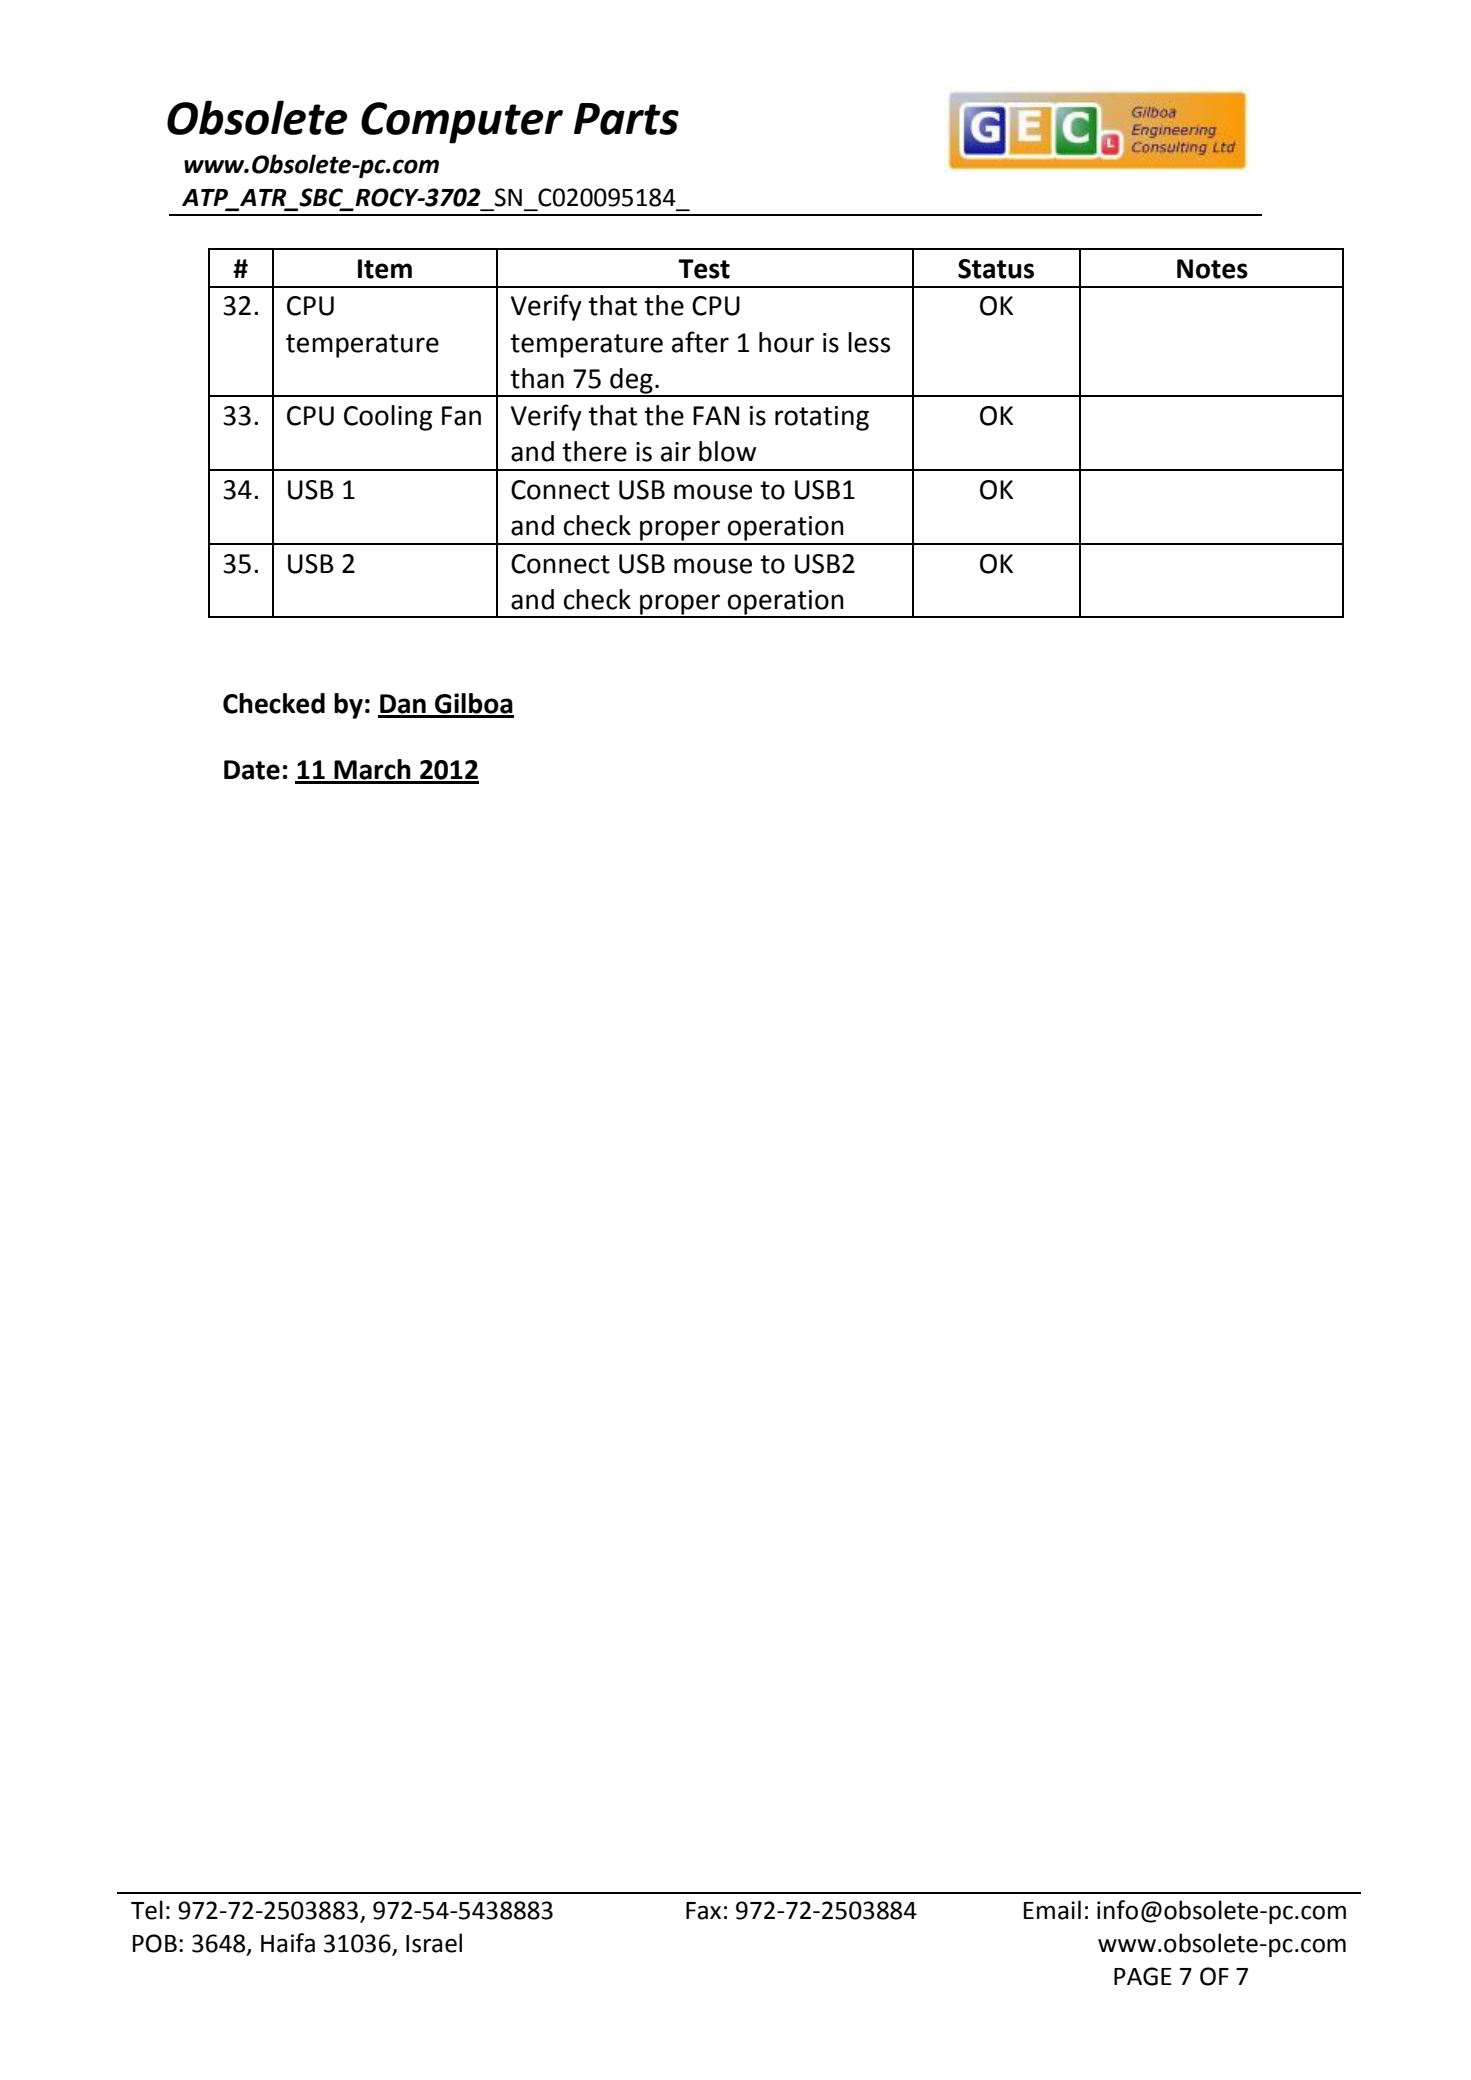 The width and height of the screenshot is (1471, 2080). I want to click on rotating, so click(822, 418).
